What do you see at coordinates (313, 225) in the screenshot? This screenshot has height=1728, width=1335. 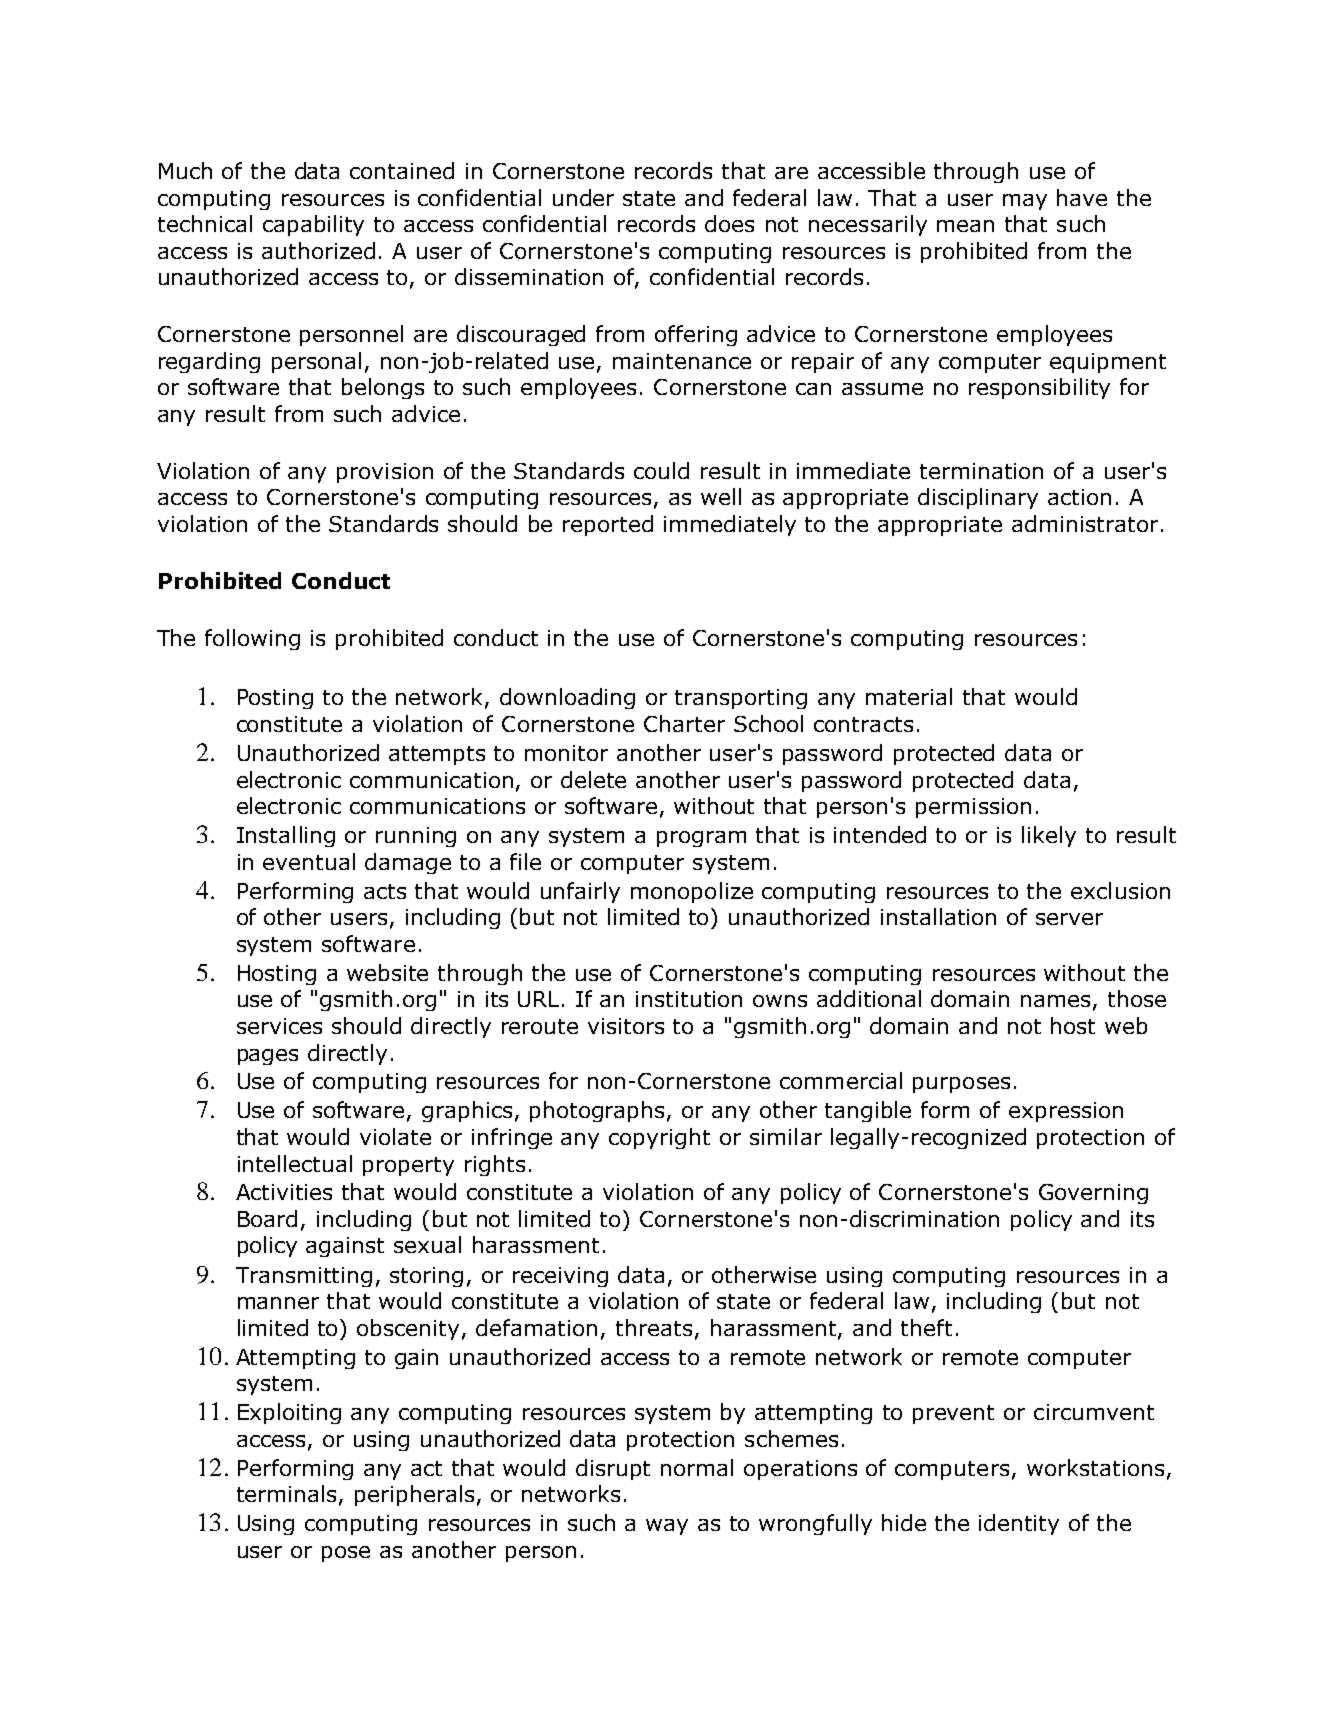 I see `capability` at bounding box center [313, 225].
